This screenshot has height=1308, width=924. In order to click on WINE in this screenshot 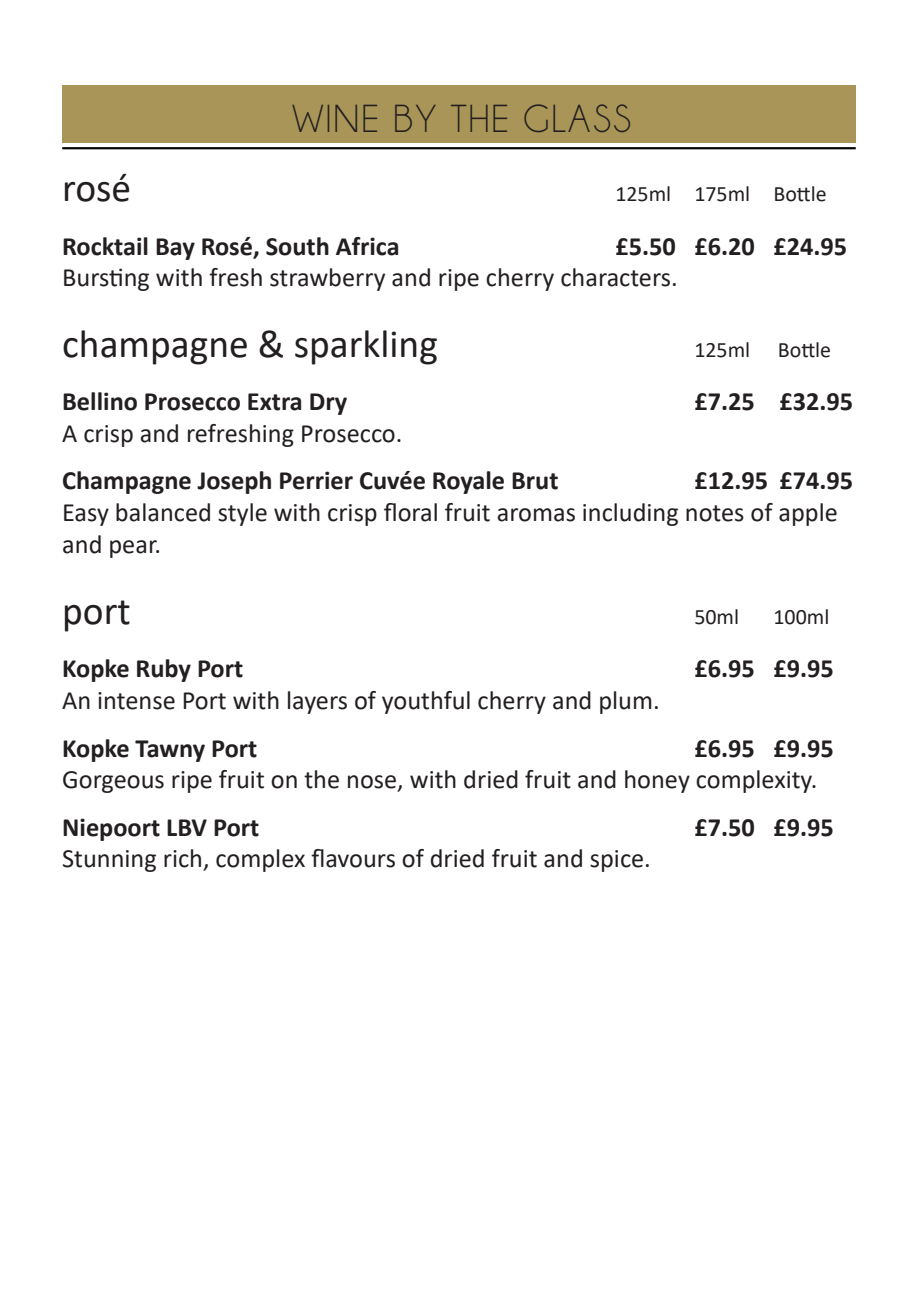, I will do `click(334, 118)`.
